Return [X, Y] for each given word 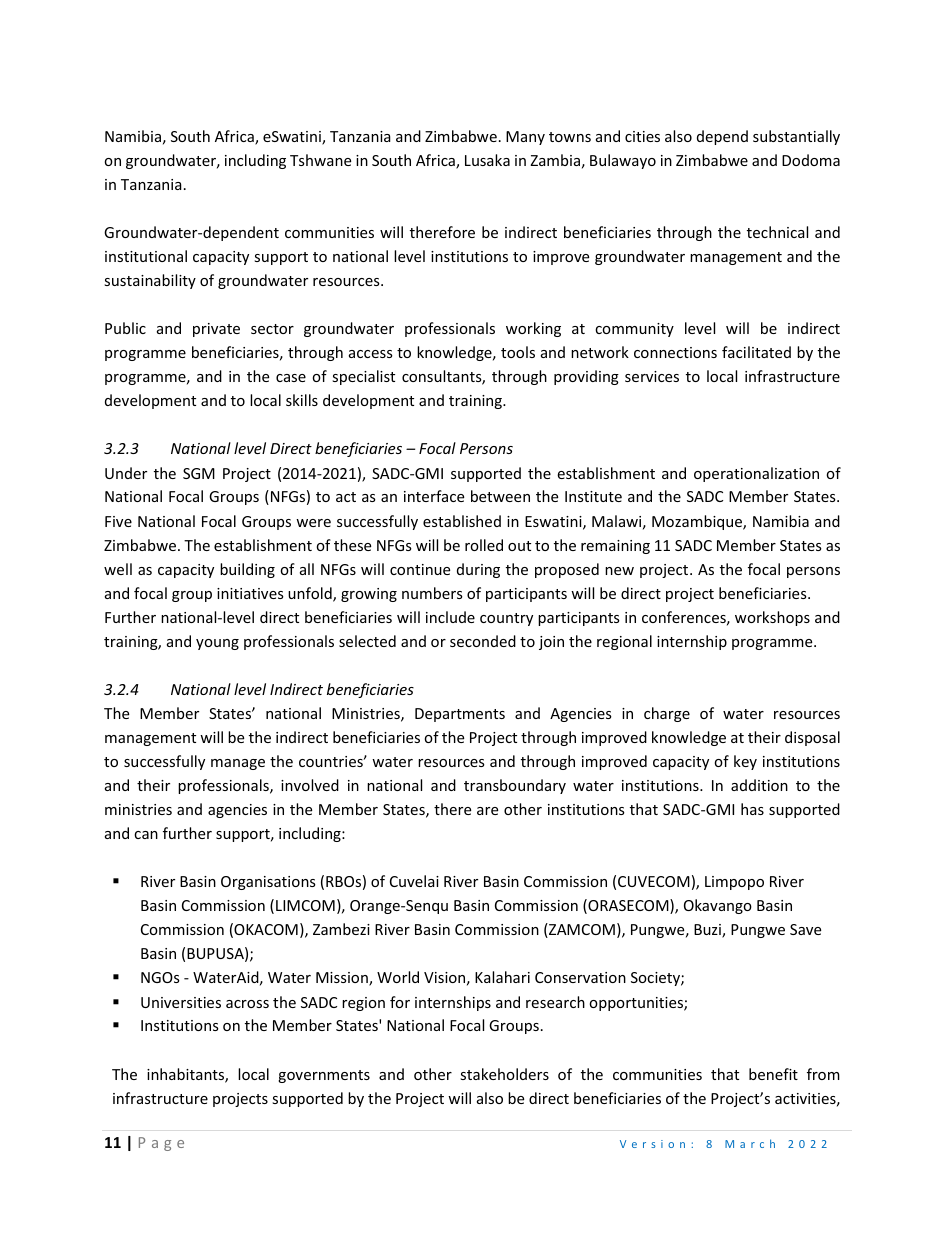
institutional [146, 256]
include [450, 617]
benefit [773, 1074]
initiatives [250, 593]
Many [525, 138]
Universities [181, 1002]
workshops [772, 618]
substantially [796, 137]
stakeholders [504, 1074]
